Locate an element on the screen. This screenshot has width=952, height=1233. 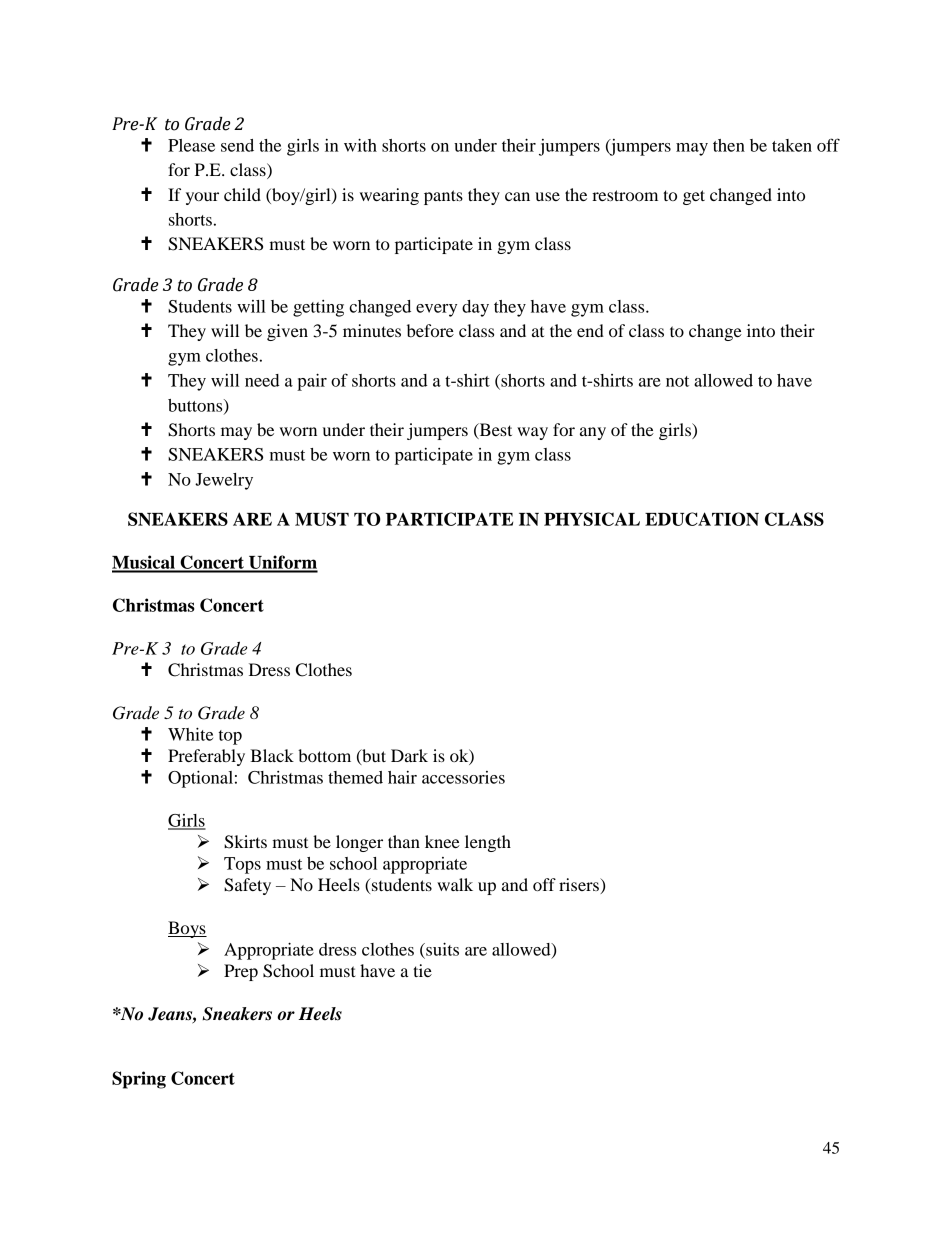
pants is located at coordinates (443, 197).
